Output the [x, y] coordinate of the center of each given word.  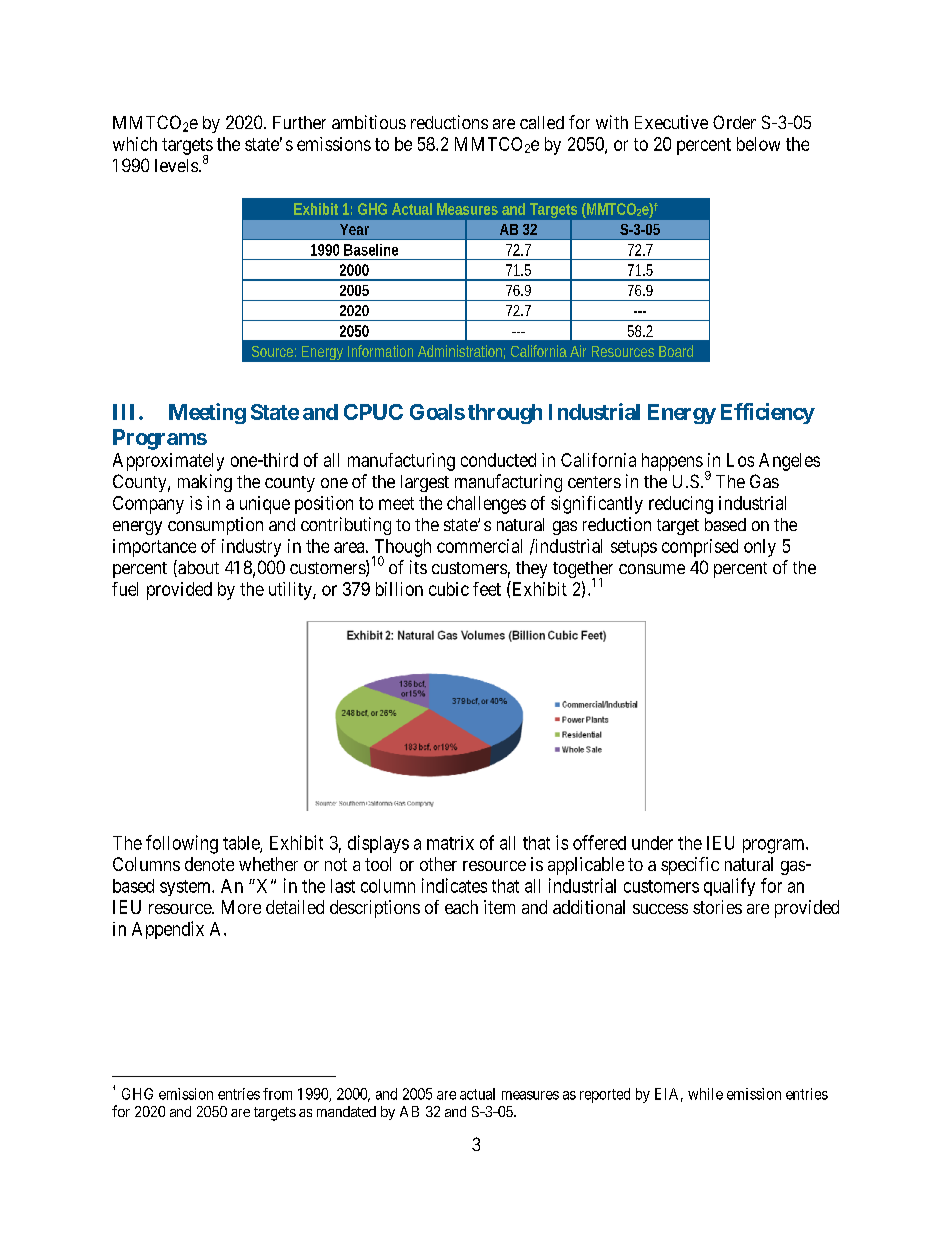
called [542, 122]
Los [740, 460]
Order [734, 122]
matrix [450, 843]
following [182, 844]
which [135, 144]
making [205, 483]
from [277, 1094]
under [652, 843]
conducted [498, 460]
